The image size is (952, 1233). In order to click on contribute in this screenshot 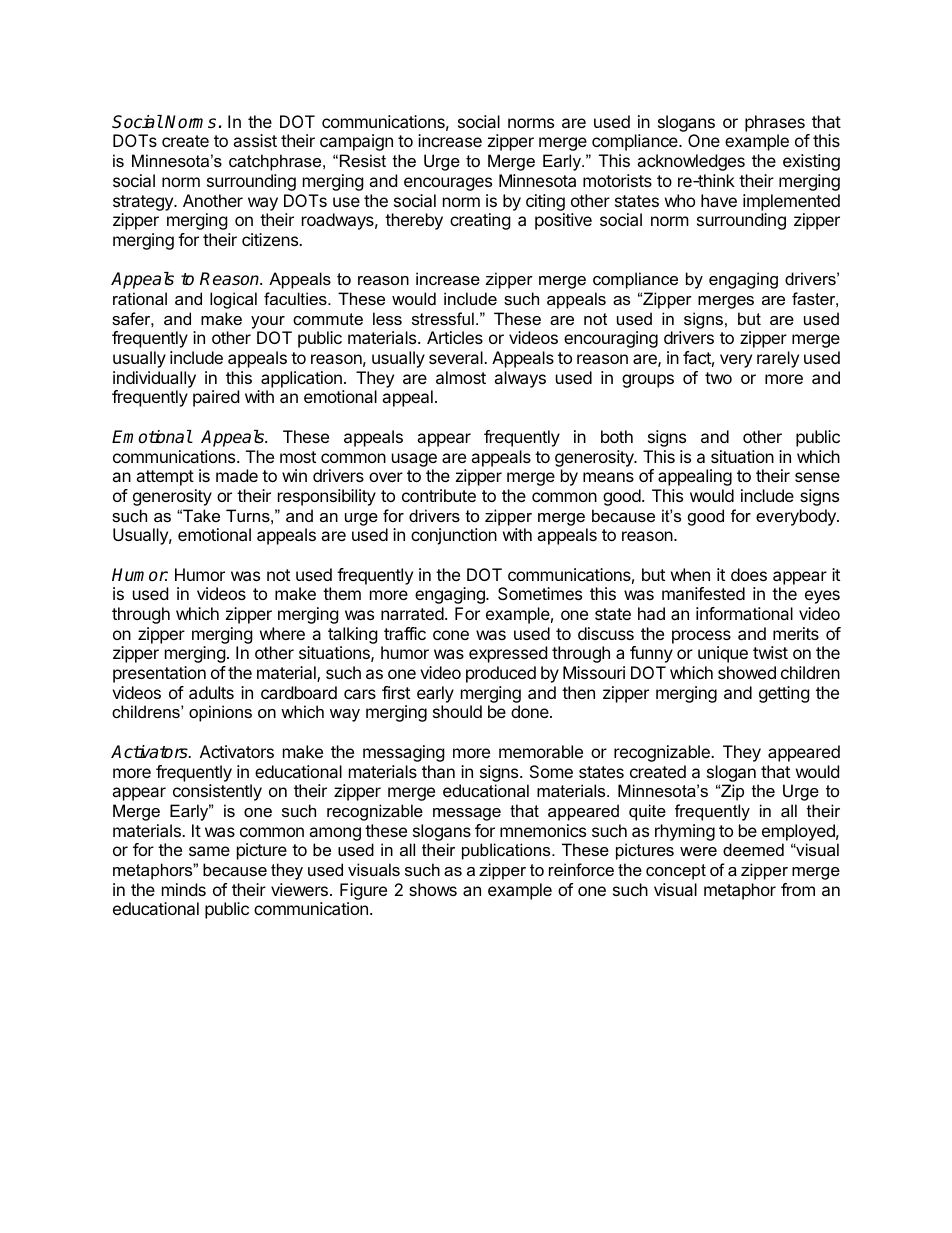, I will do `click(439, 495)`.
